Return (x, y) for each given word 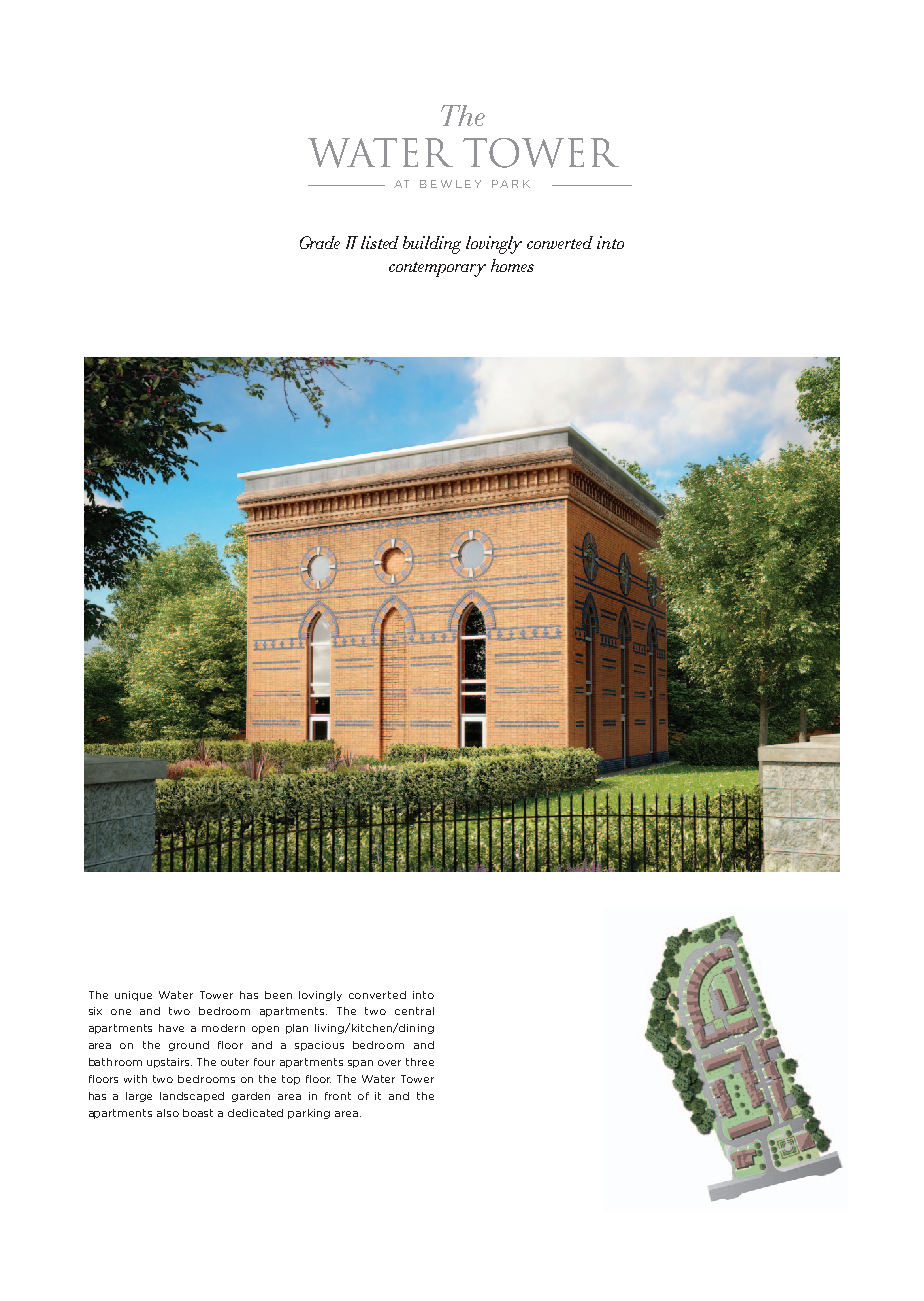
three (420, 1062)
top (291, 1080)
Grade (320, 242)
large (139, 1097)
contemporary (437, 269)
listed (380, 242)
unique (133, 996)
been (278, 995)
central (414, 1011)
